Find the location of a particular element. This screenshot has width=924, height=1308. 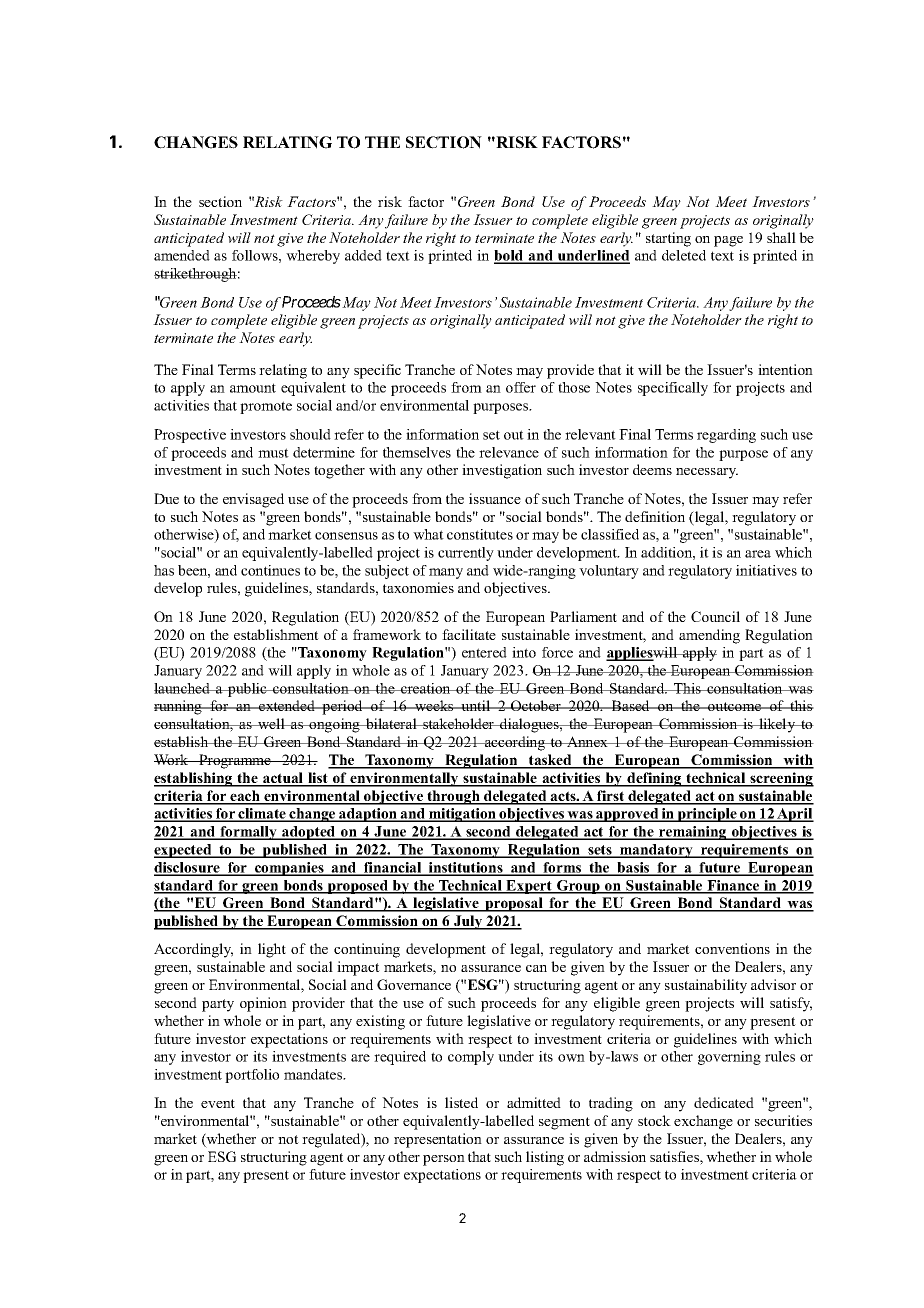

conventions is located at coordinates (732, 948).
